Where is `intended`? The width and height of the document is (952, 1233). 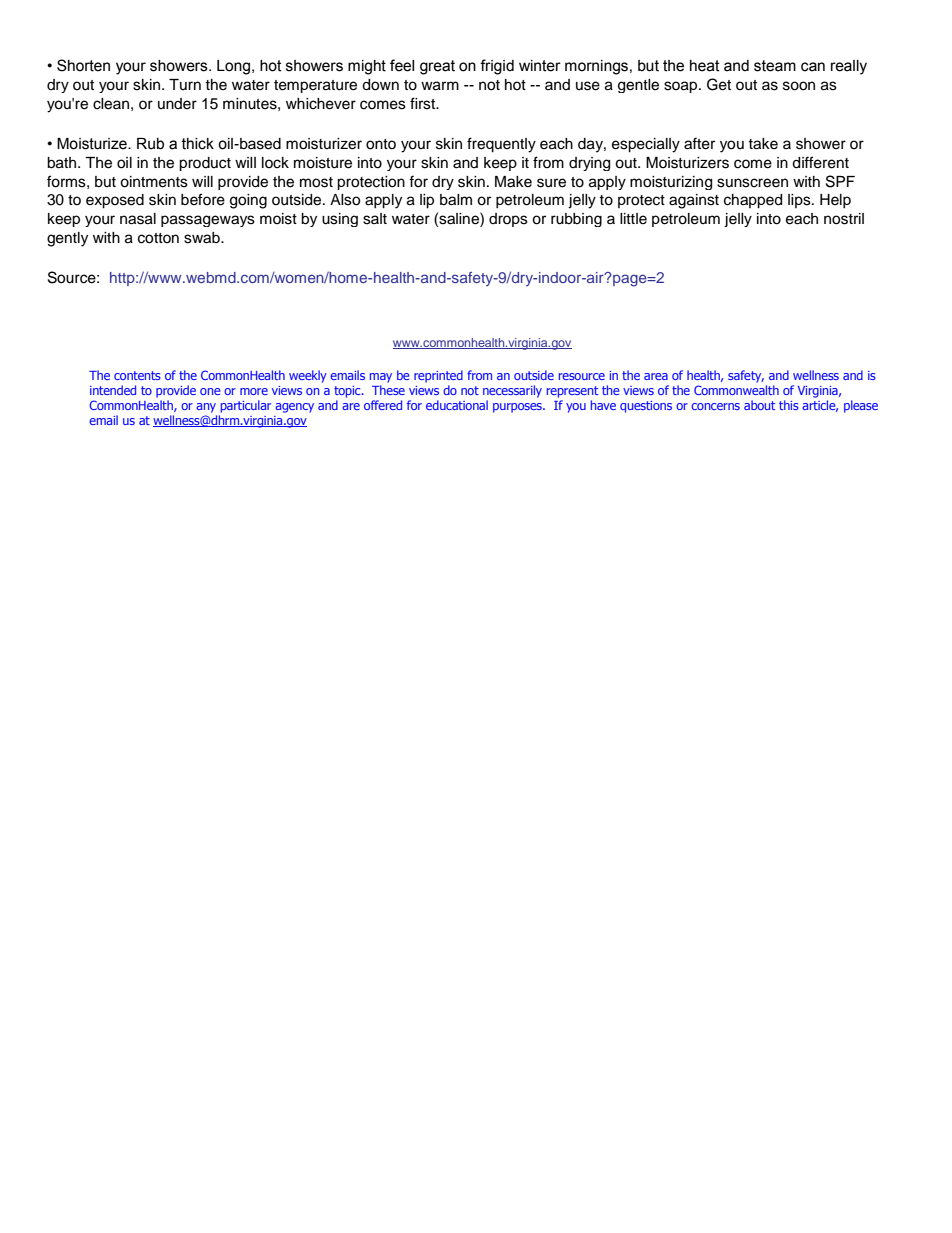 intended is located at coordinates (113, 390).
